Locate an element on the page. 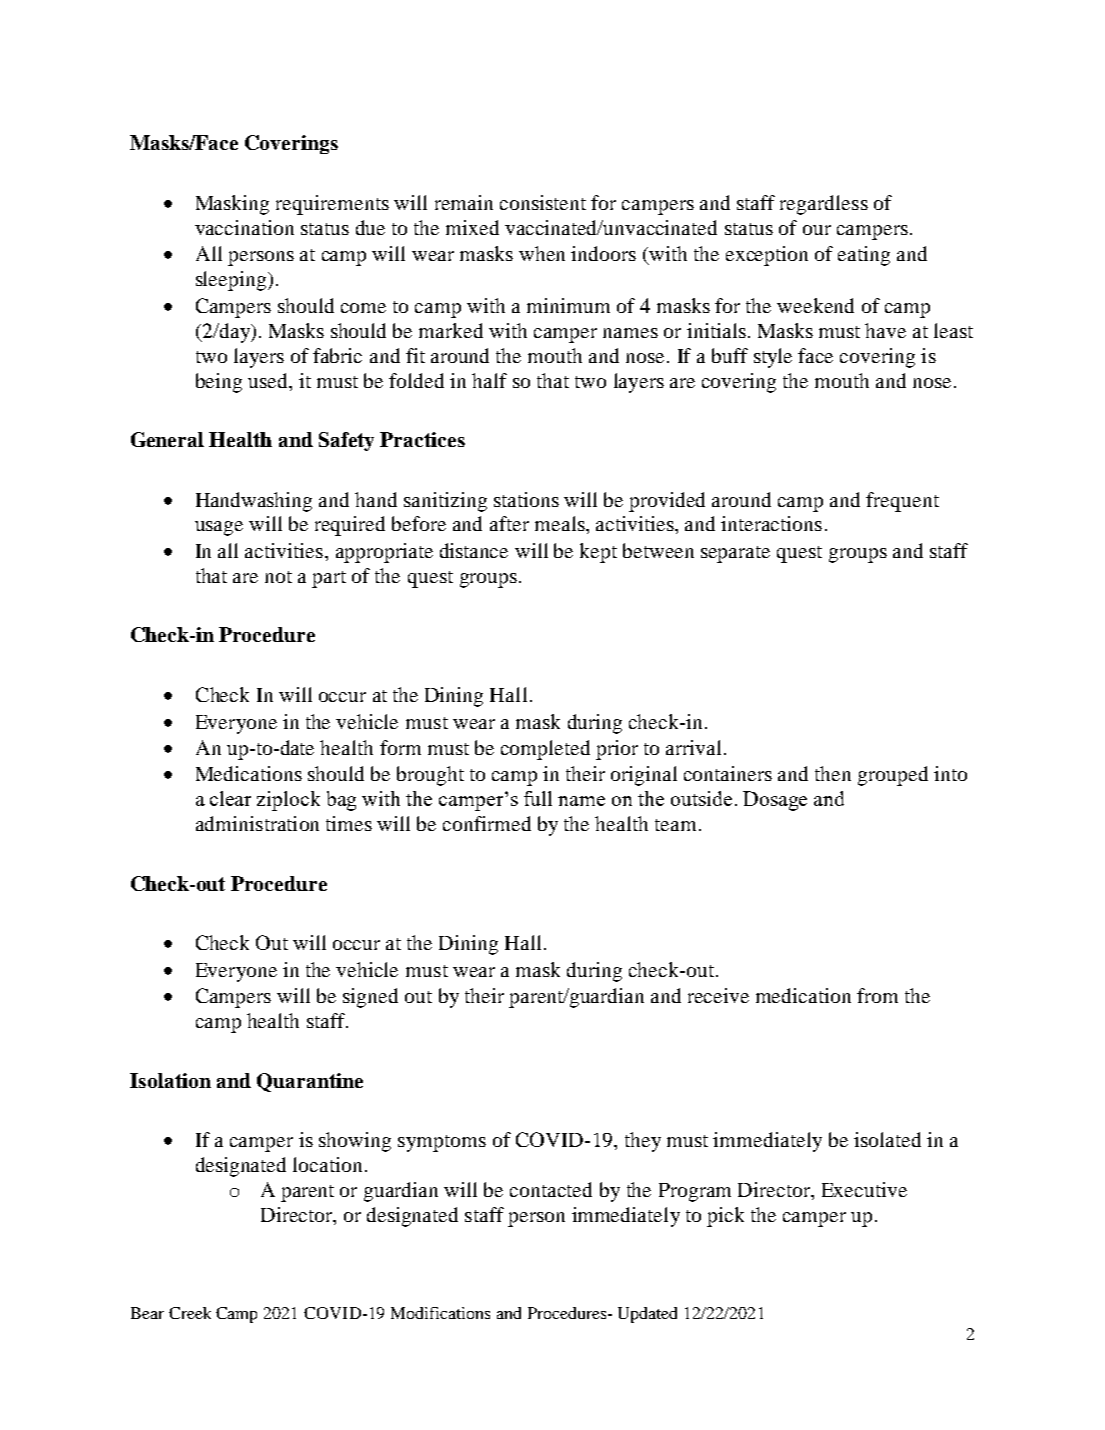  vaccination is located at coordinates (244, 227).
